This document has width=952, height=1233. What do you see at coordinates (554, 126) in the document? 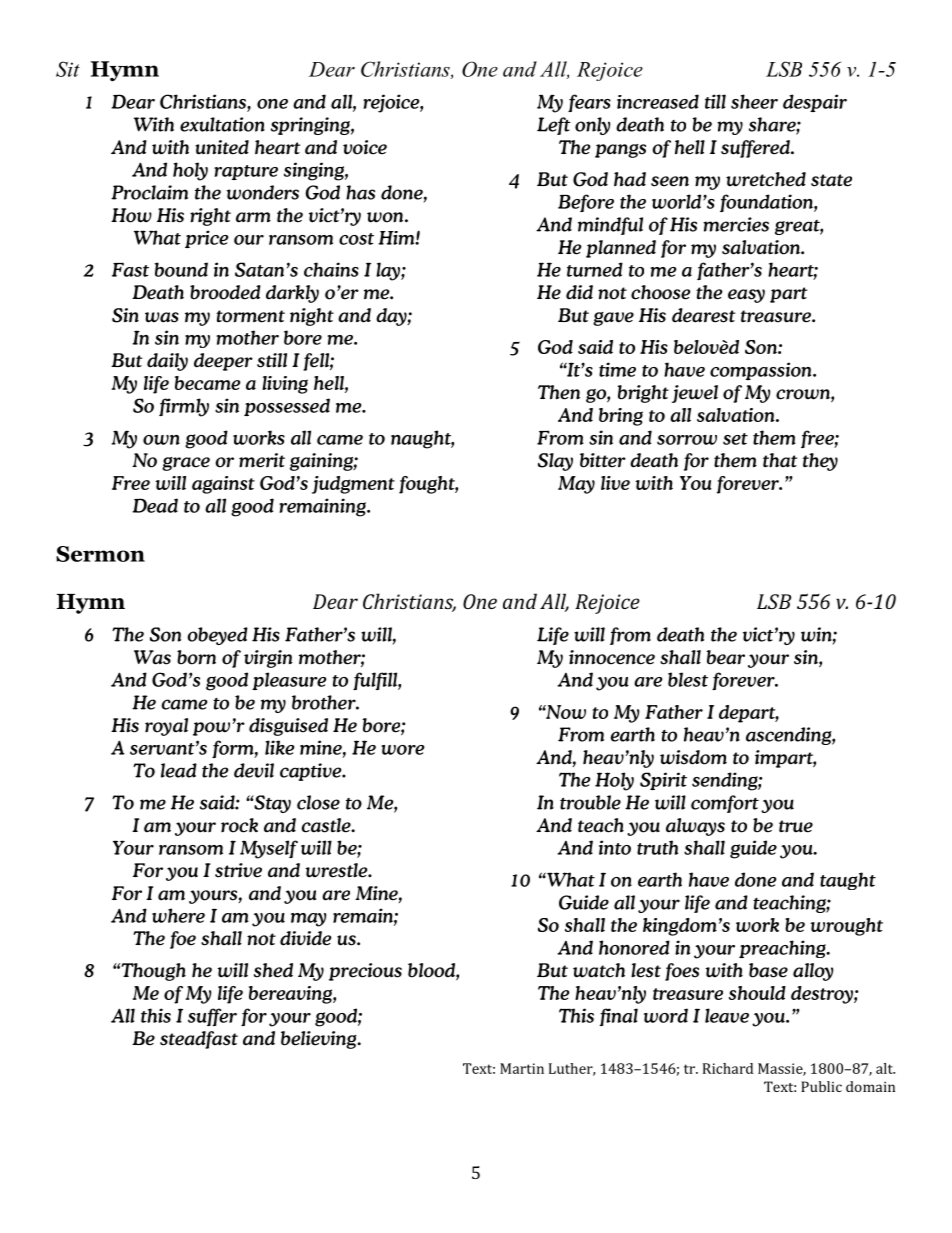
I see `Left` at bounding box center [554, 126].
